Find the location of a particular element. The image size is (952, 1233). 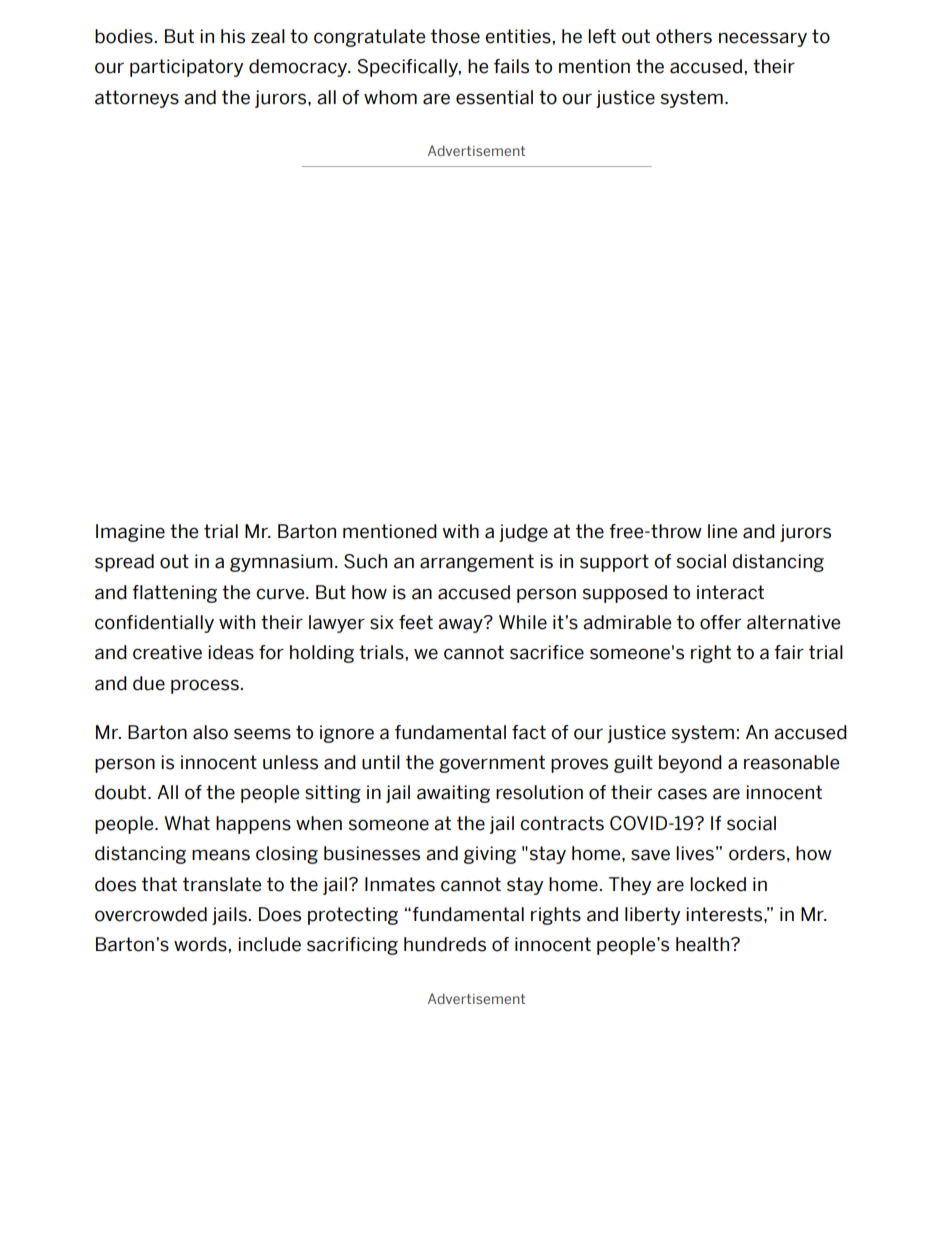

ideas is located at coordinates (231, 652).
